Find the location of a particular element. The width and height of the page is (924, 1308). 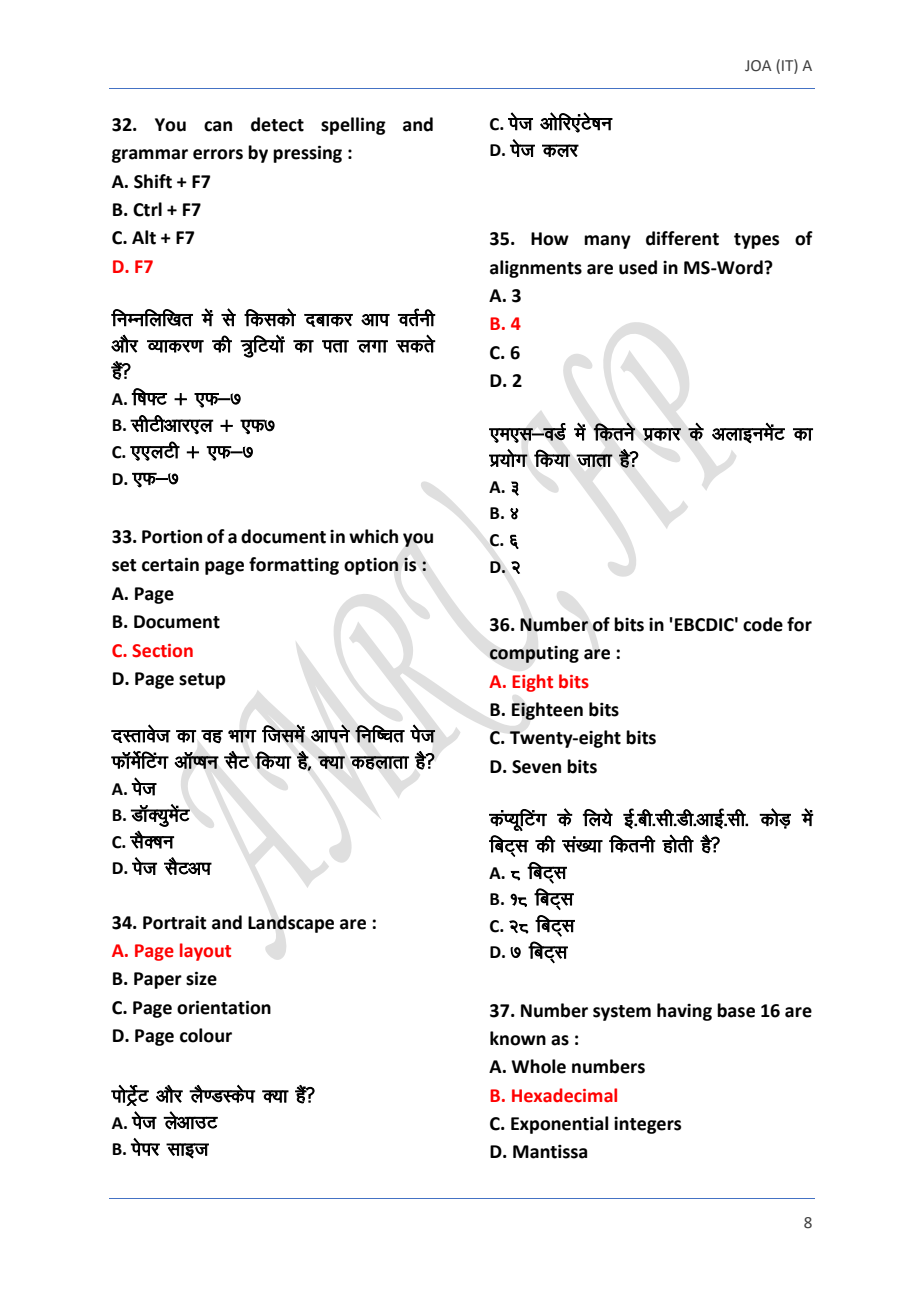

code is located at coordinates (763, 624).
